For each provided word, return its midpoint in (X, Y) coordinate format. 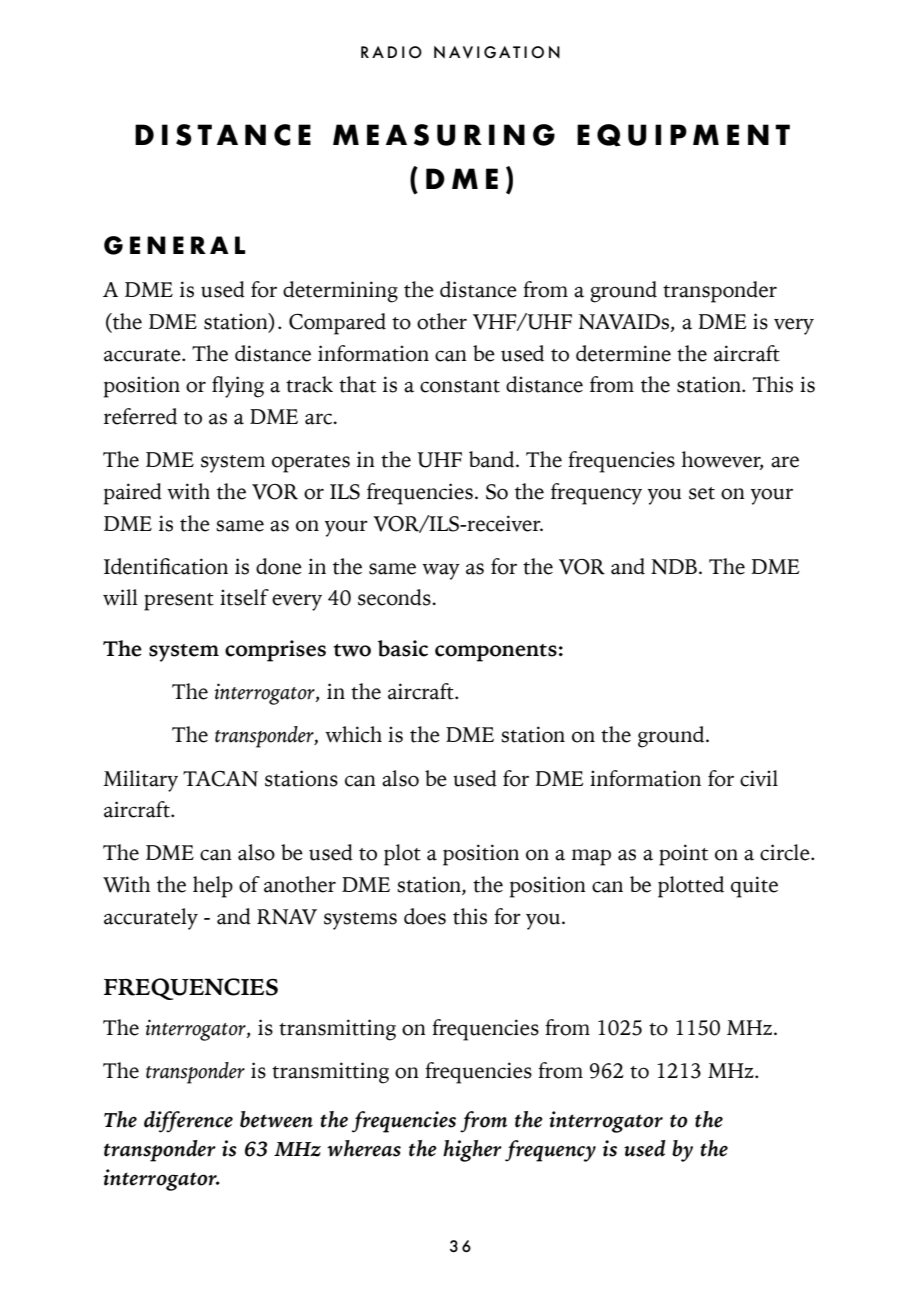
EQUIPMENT (683, 135)
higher (472, 1151)
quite (754, 887)
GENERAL (175, 245)
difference (188, 1122)
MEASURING (444, 135)
